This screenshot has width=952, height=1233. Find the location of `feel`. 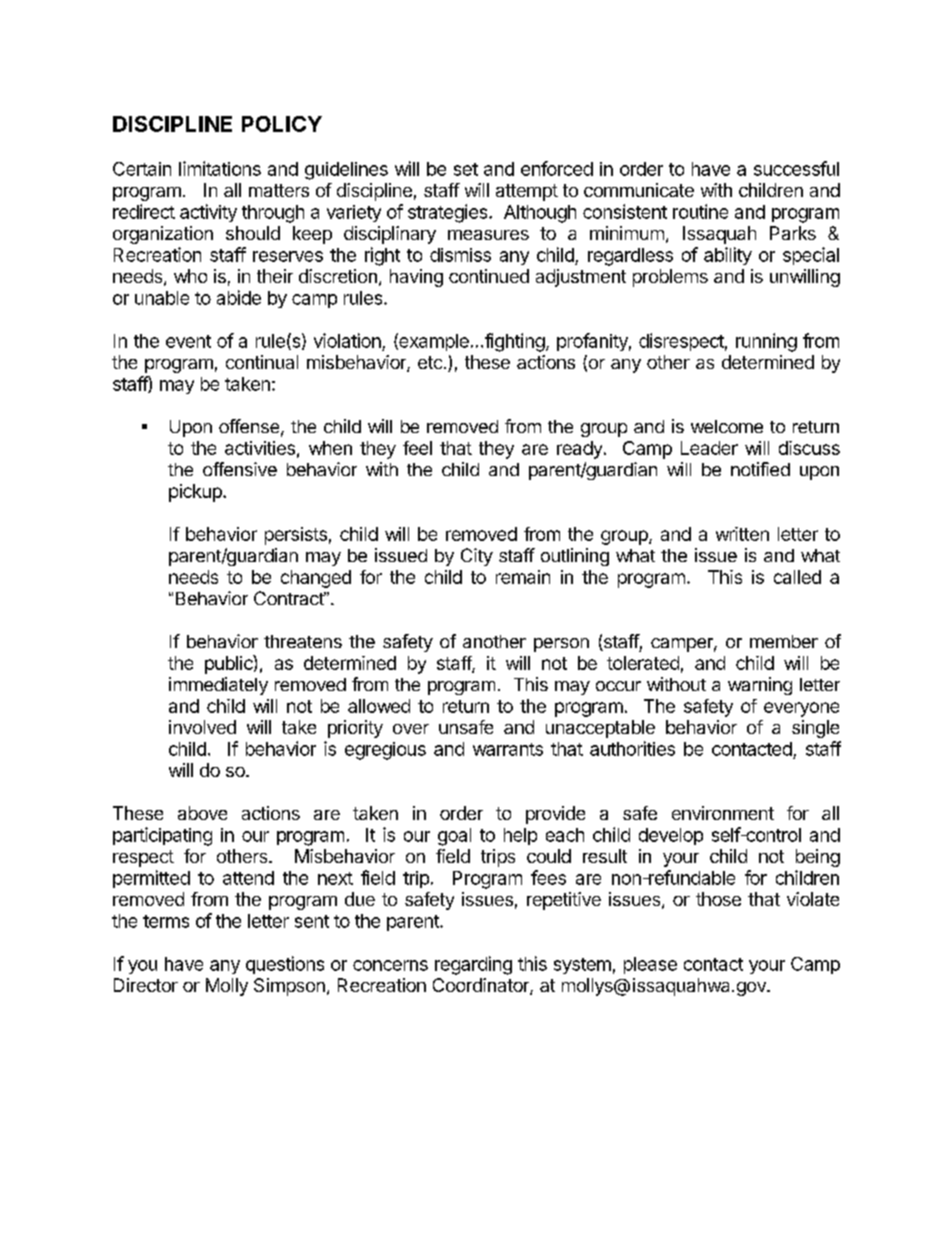

feel is located at coordinates (417, 448).
